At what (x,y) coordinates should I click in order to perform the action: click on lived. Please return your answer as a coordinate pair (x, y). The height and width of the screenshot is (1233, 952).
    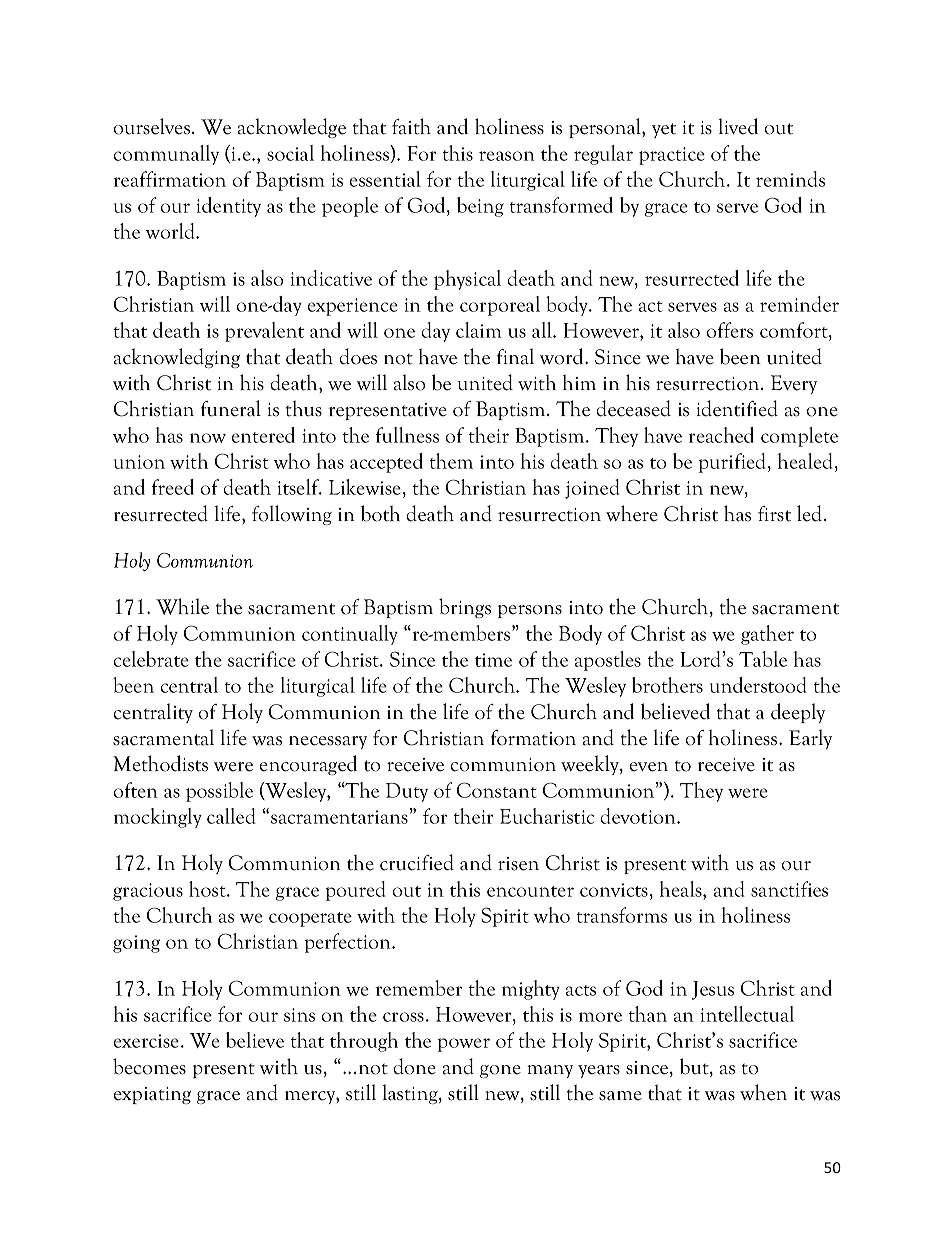
    Looking at the image, I should click on (738, 126).
